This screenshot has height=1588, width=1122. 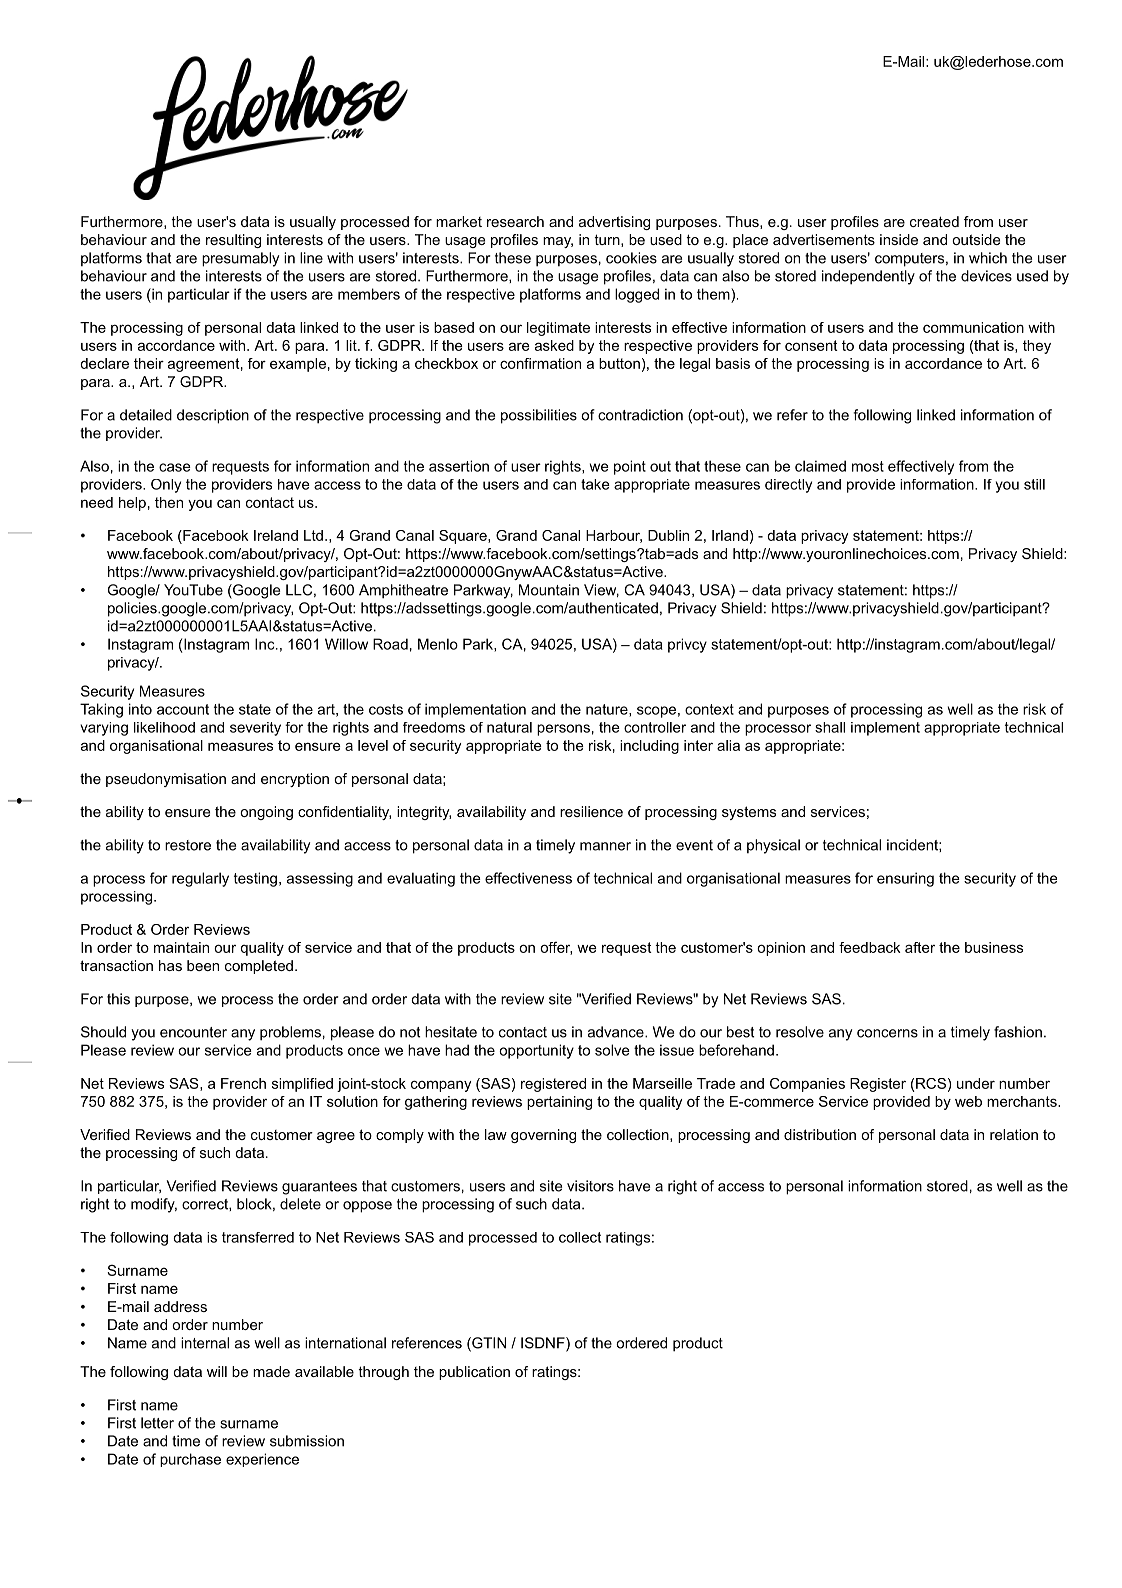 What do you see at coordinates (558, 242) in the screenshot?
I see `may` at bounding box center [558, 242].
